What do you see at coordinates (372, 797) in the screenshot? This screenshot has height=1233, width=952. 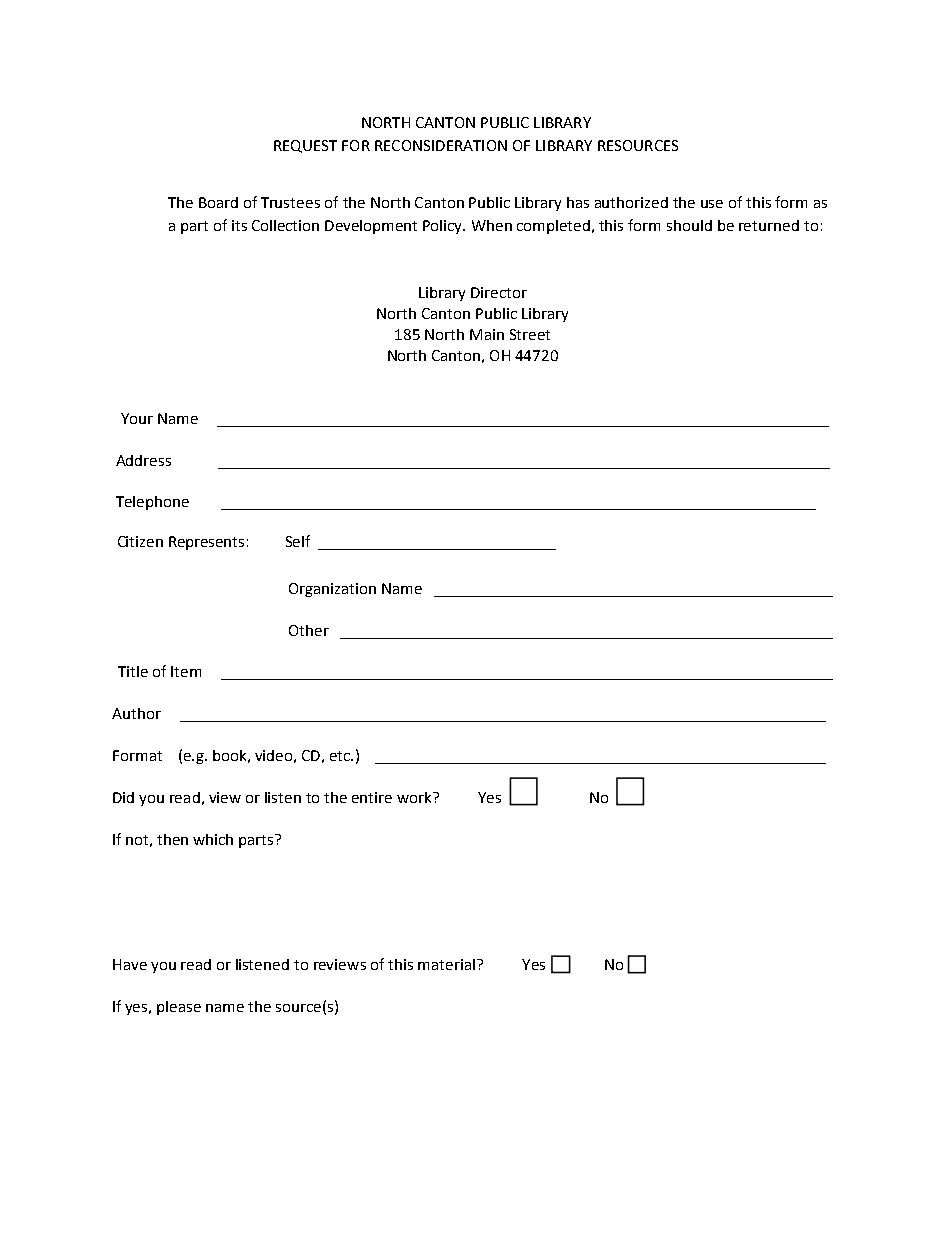 I see `entire` at bounding box center [372, 797].
